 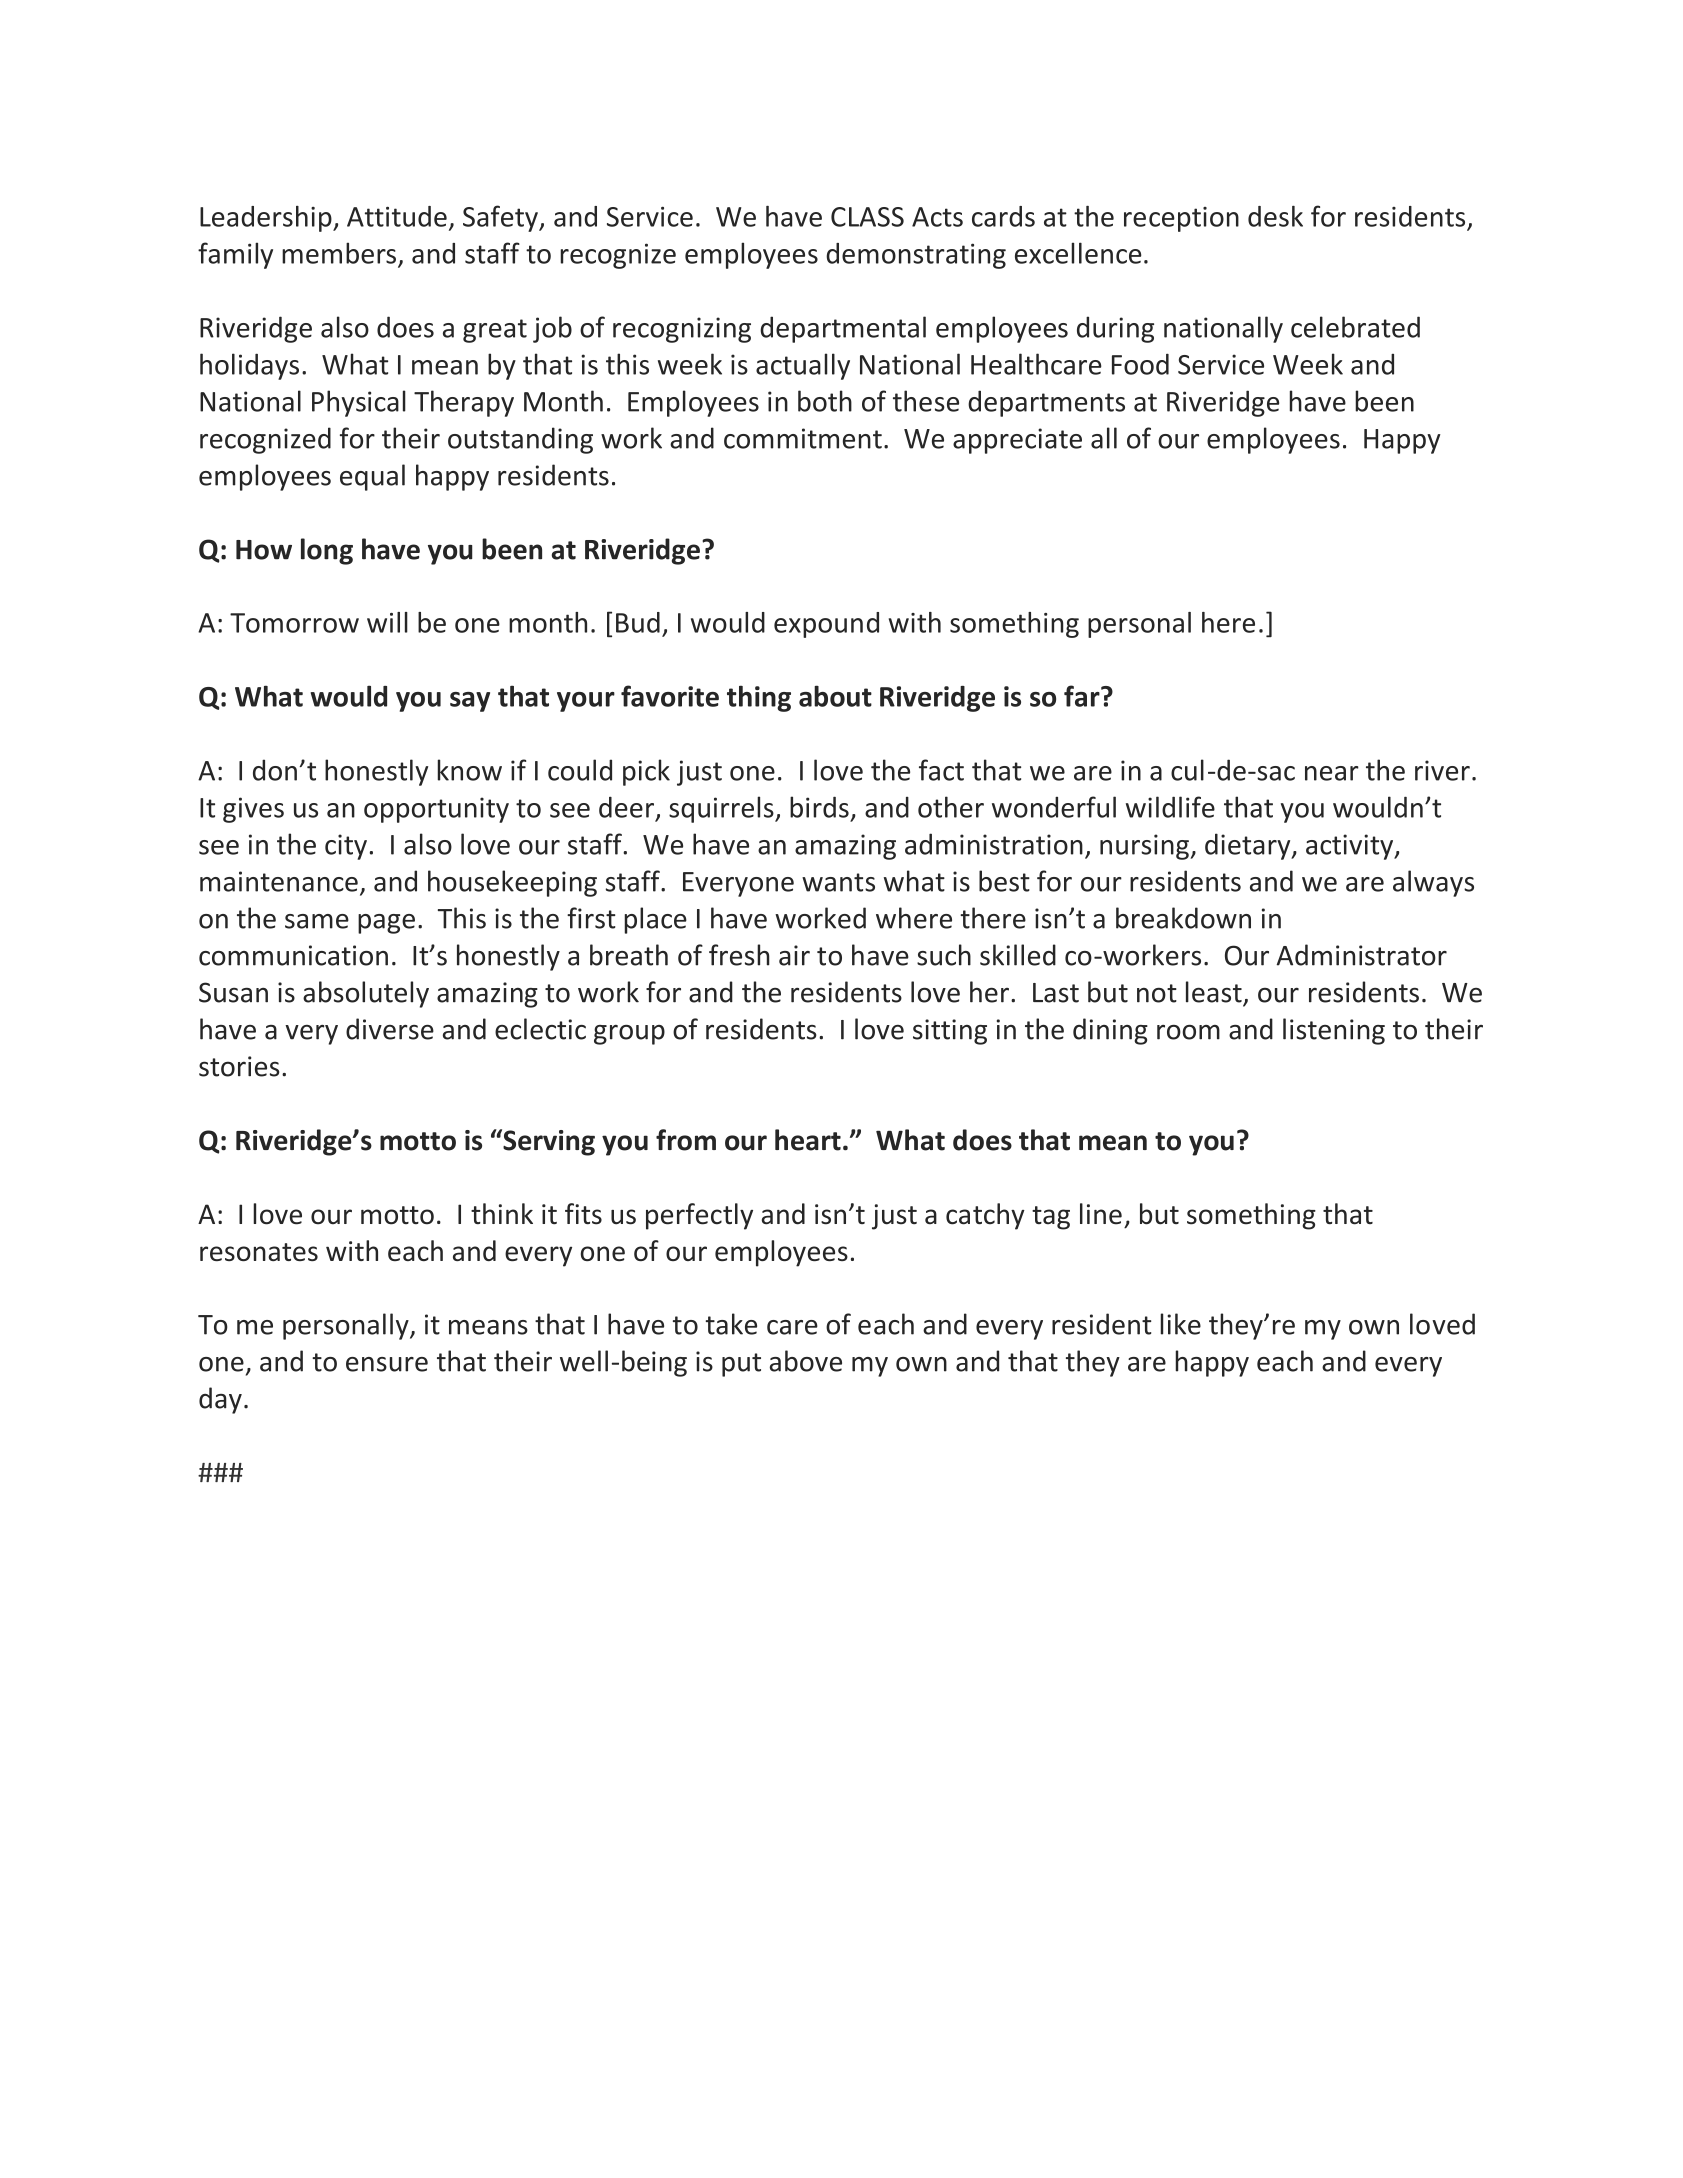 I want to click on above, so click(x=806, y=1361).
